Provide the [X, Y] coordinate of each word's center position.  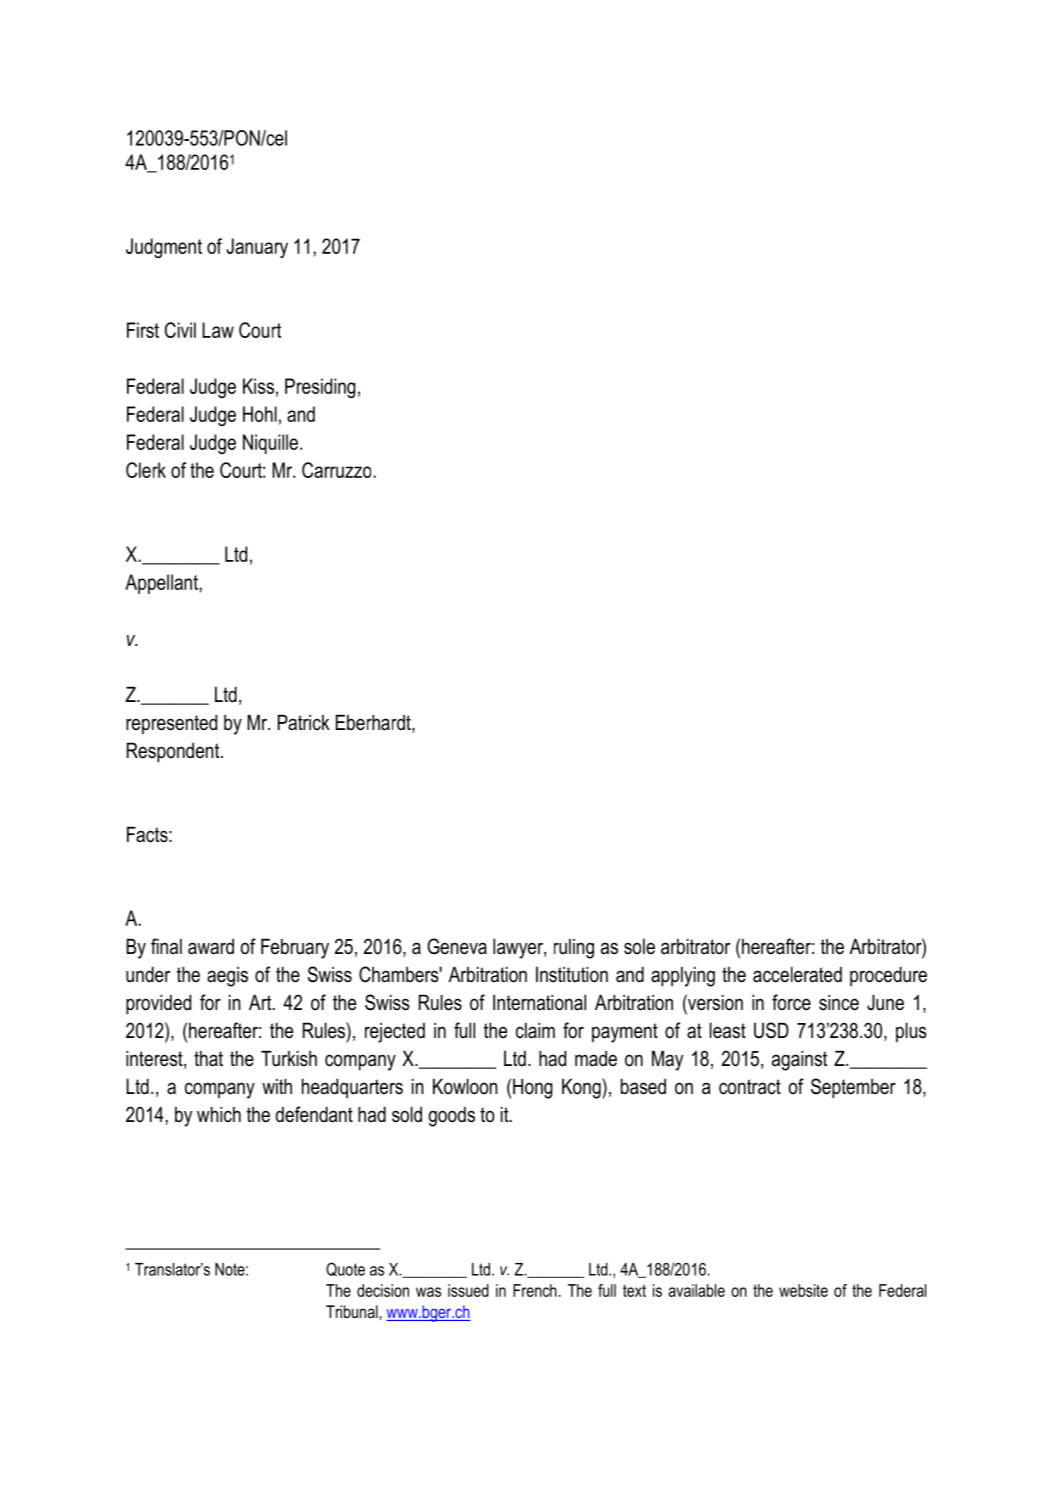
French [535, 1290]
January [257, 248]
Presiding [320, 388]
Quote [345, 1269]
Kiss [258, 386]
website [803, 1290]
